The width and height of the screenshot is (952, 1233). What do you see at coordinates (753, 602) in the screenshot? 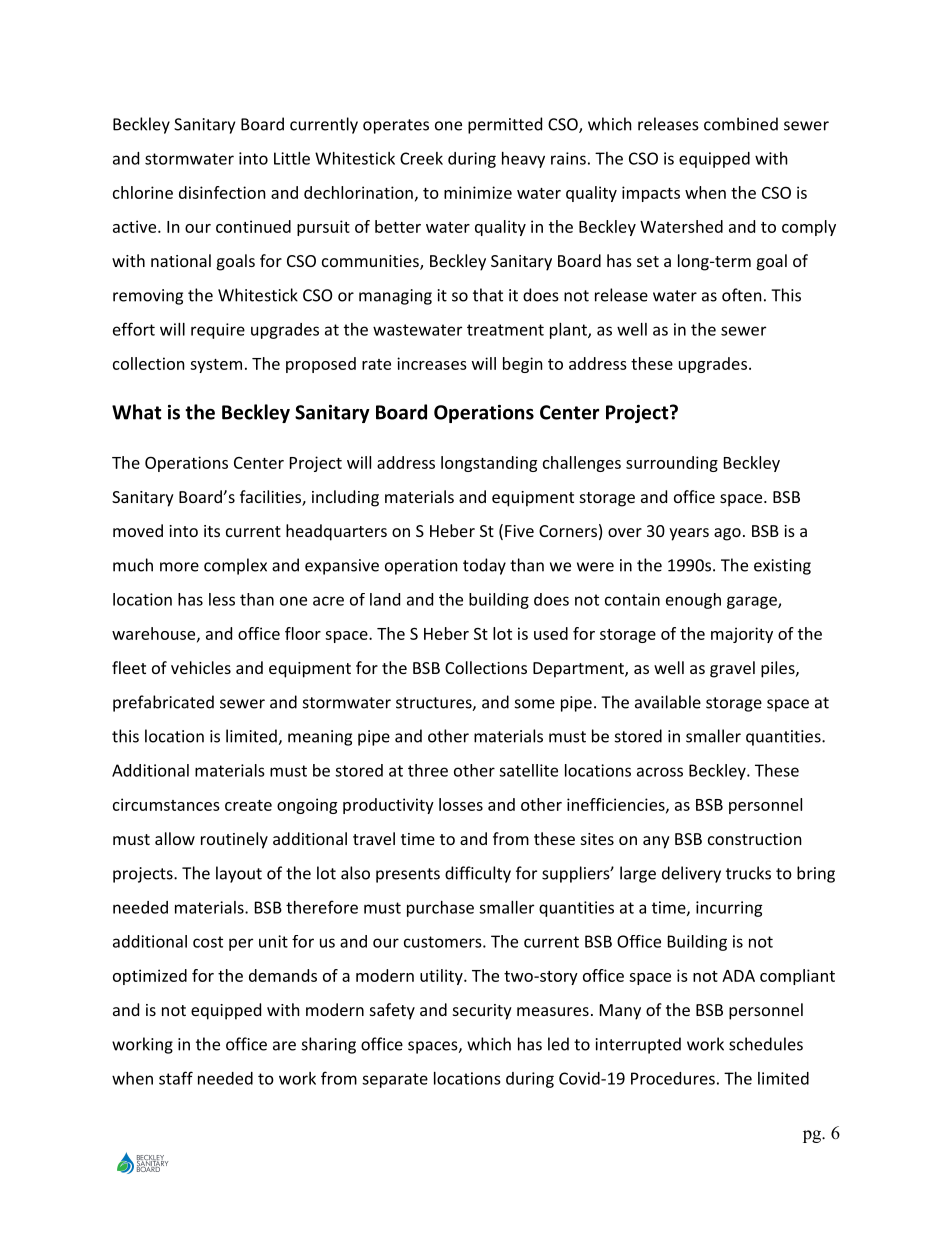
I see `garage` at bounding box center [753, 602].
